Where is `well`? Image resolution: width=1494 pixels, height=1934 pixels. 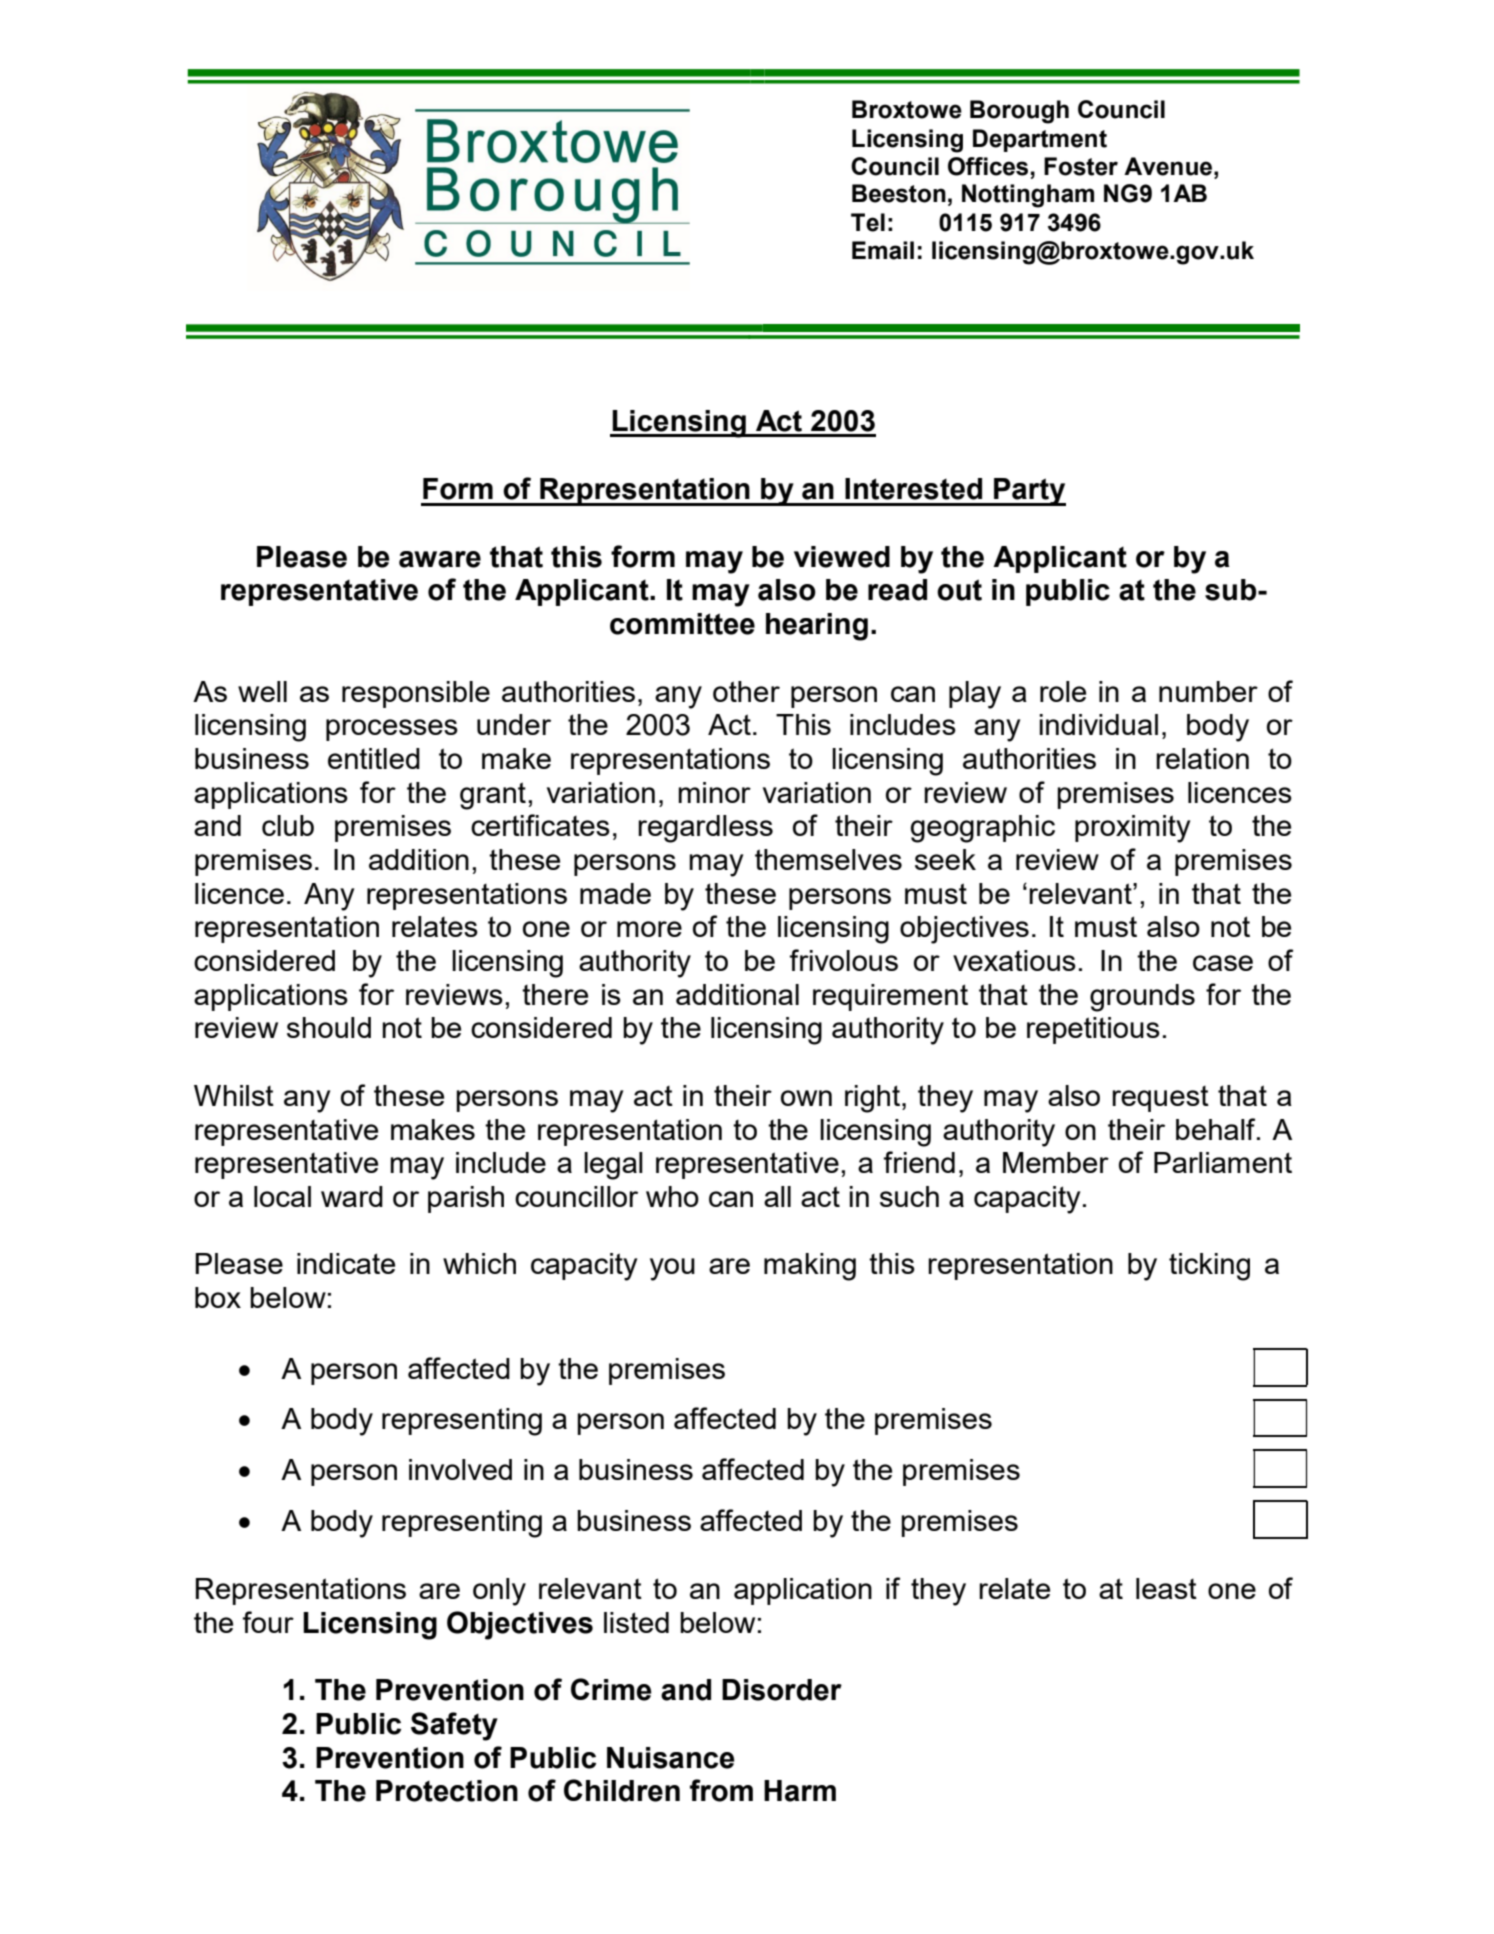 well is located at coordinates (262, 691).
